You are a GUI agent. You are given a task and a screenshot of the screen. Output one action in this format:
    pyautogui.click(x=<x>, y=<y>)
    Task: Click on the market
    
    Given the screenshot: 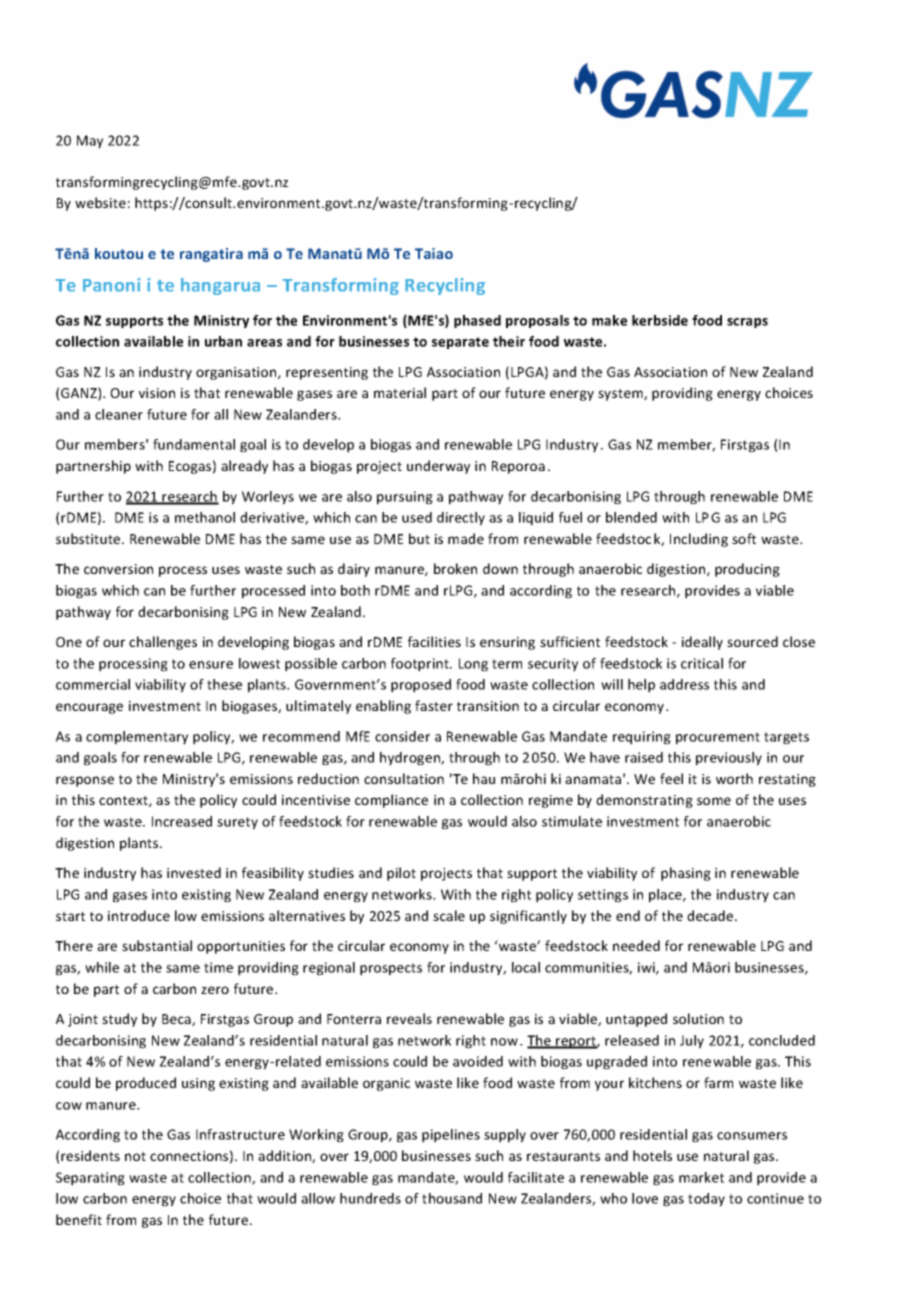 What is the action you would take?
    pyautogui.click(x=701, y=1177)
